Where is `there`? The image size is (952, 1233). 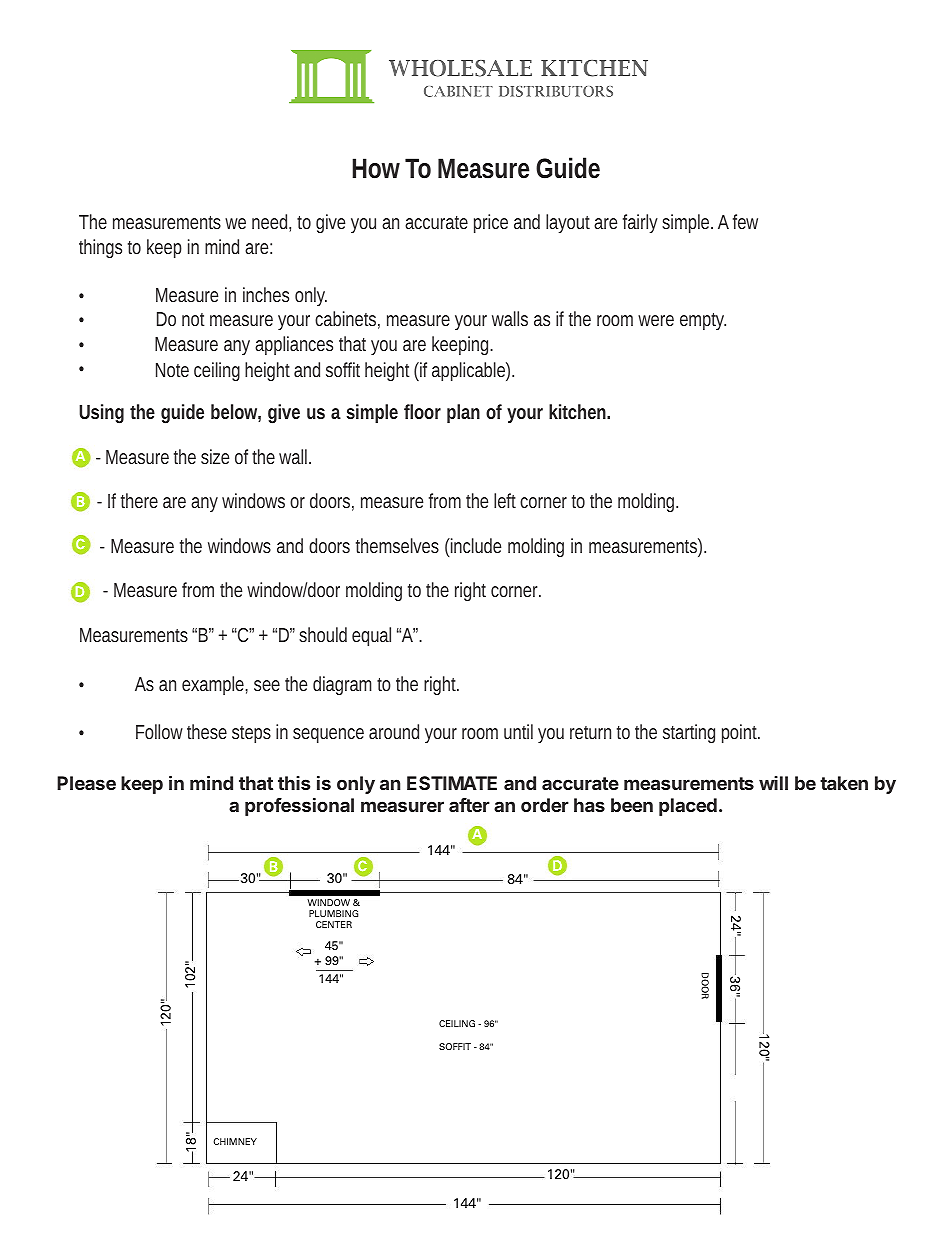 there is located at coordinates (139, 500).
